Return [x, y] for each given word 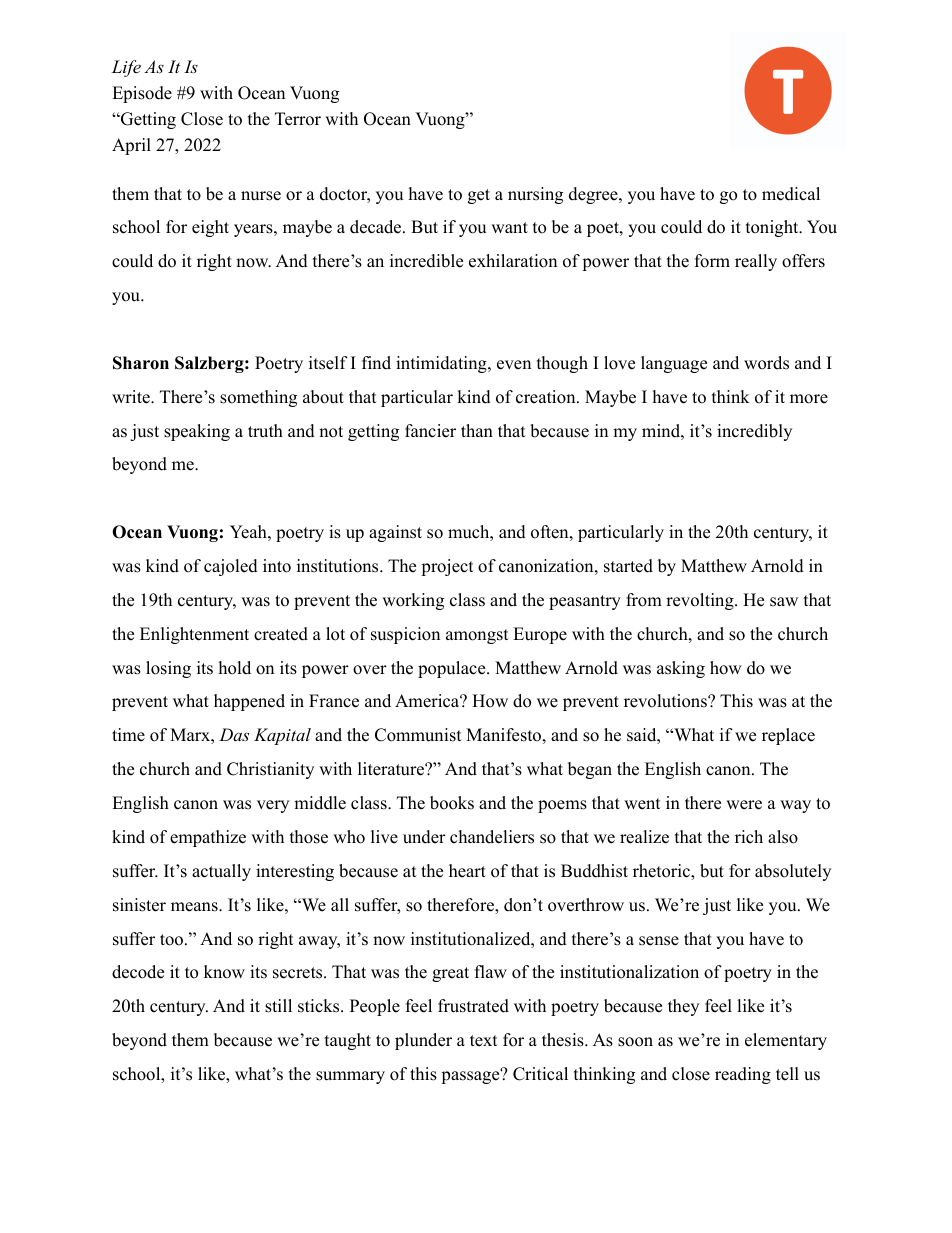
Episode [142, 94]
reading [743, 1075]
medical [791, 194]
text [484, 1041]
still [278, 1006]
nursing [535, 195]
